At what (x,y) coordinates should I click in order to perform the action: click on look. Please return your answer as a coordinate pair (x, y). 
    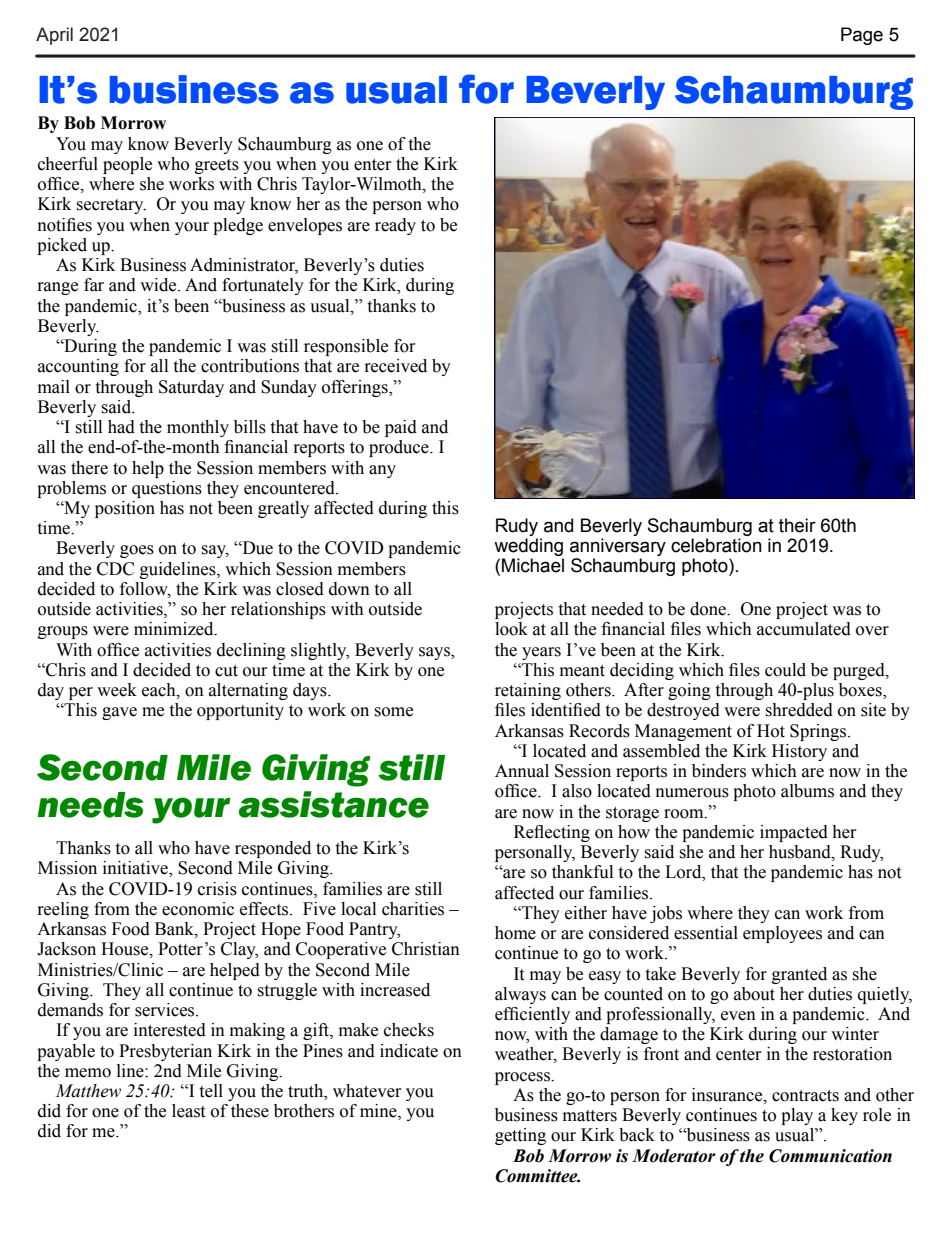
    Looking at the image, I should click on (511, 629).
